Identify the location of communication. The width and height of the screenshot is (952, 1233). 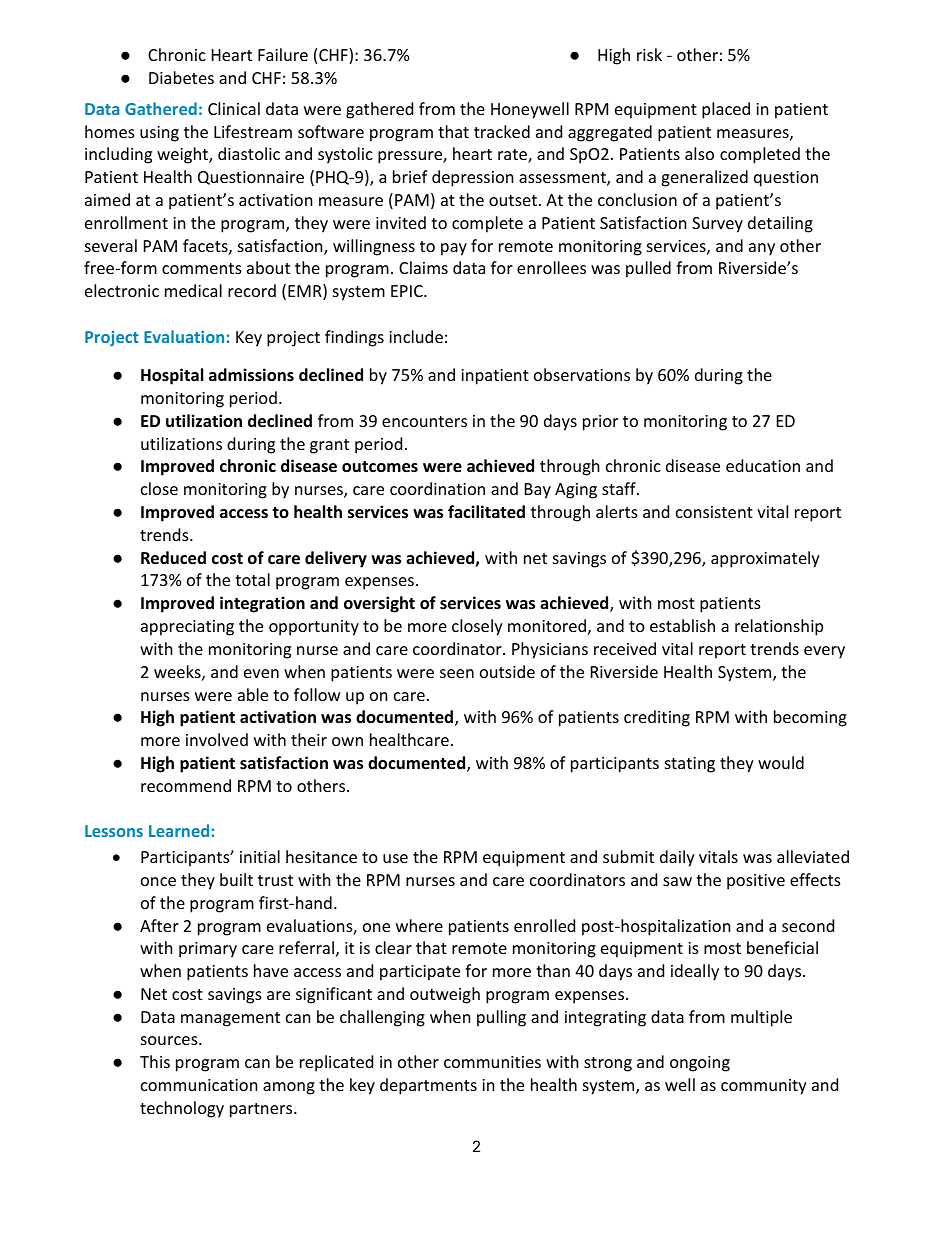
(199, 1085).
